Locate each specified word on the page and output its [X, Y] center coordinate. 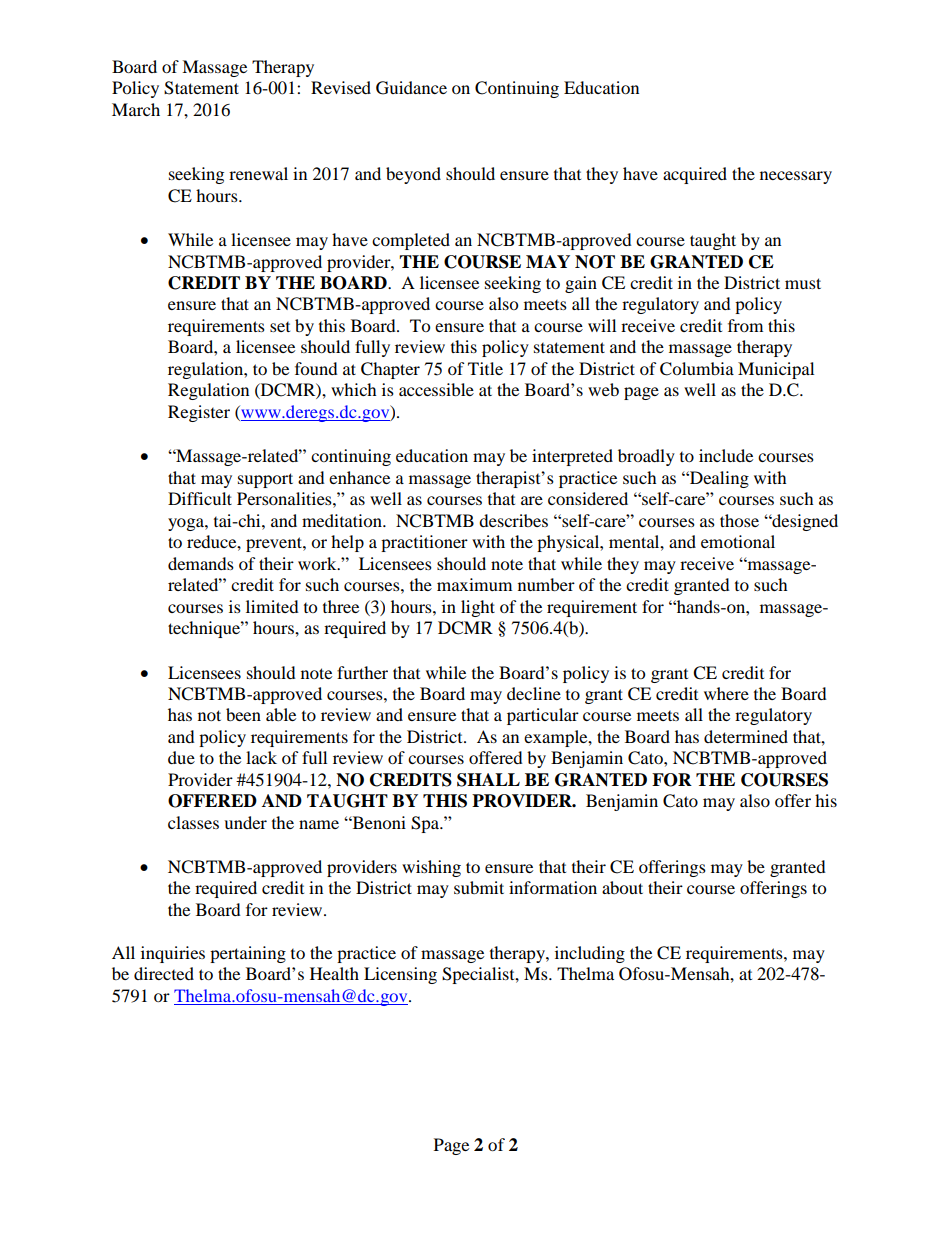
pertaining [248, 954]
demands [201, 563]
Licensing [400, 975]
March [136, 109]
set [280, 327]
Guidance [411, 88]
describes [513, 520]
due [181, 757]
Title [485, 368]
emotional [738, 541]
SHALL [488, 780]
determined [746, 736]
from [745, 325]
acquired [695, 175]
